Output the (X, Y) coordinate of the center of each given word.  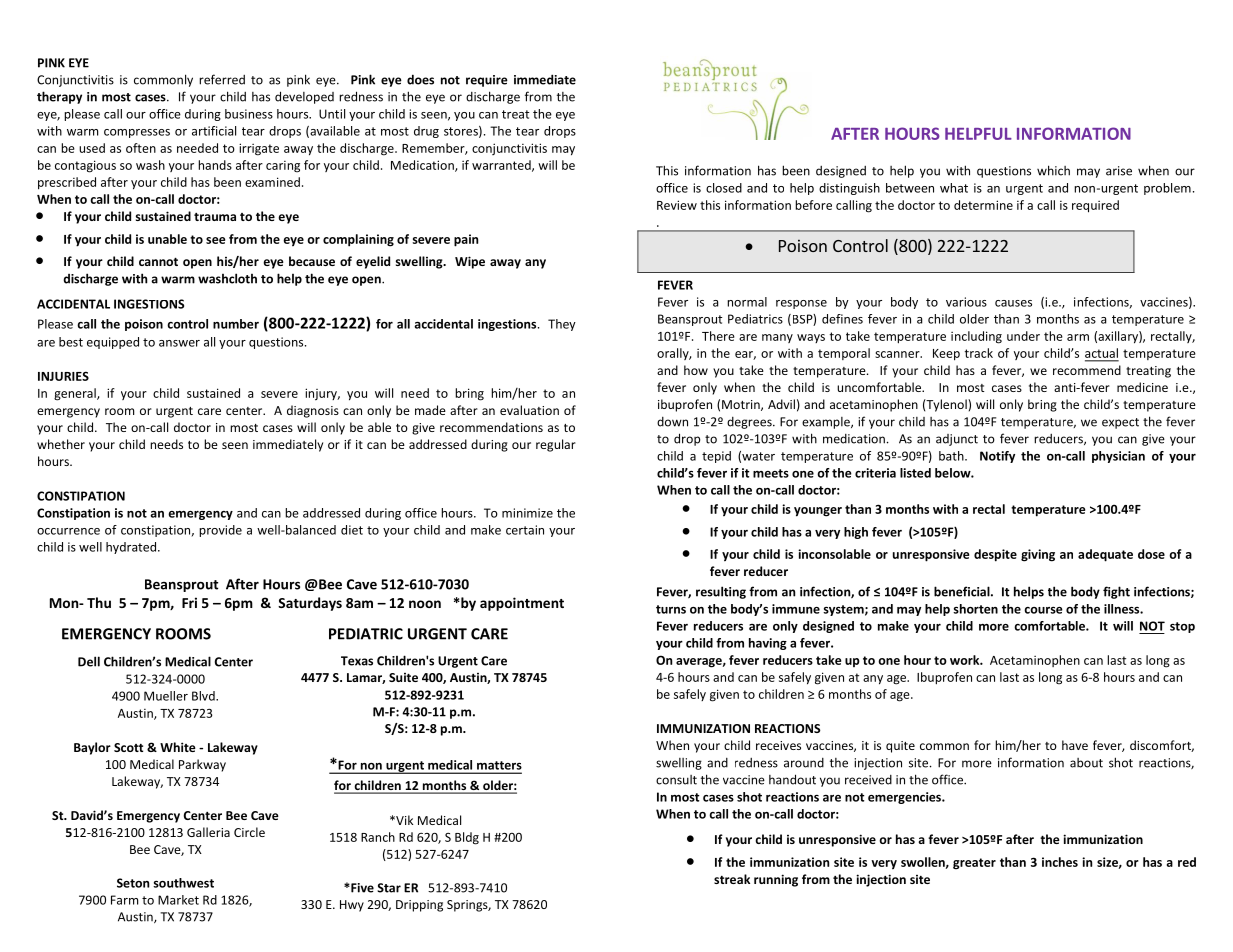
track (979, 353)
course (1043, 610)
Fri (189, 602)
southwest (183, 883)
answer (179, 343)
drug (426, 132)
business (249, 114)
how (696, 370)
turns (671, 609)
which (1053, 170)
